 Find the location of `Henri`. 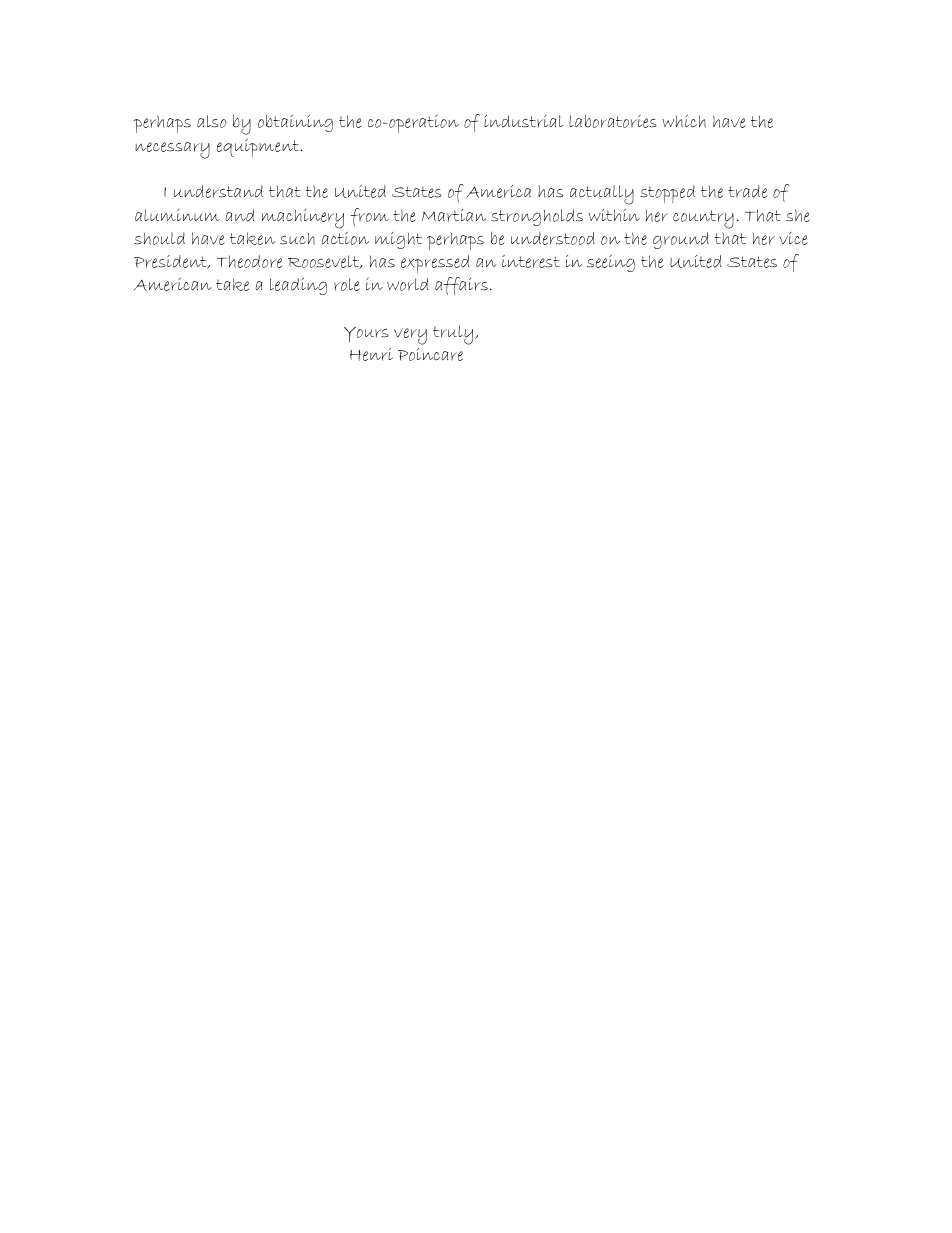

Henri is located at coordinates (371, 354).
